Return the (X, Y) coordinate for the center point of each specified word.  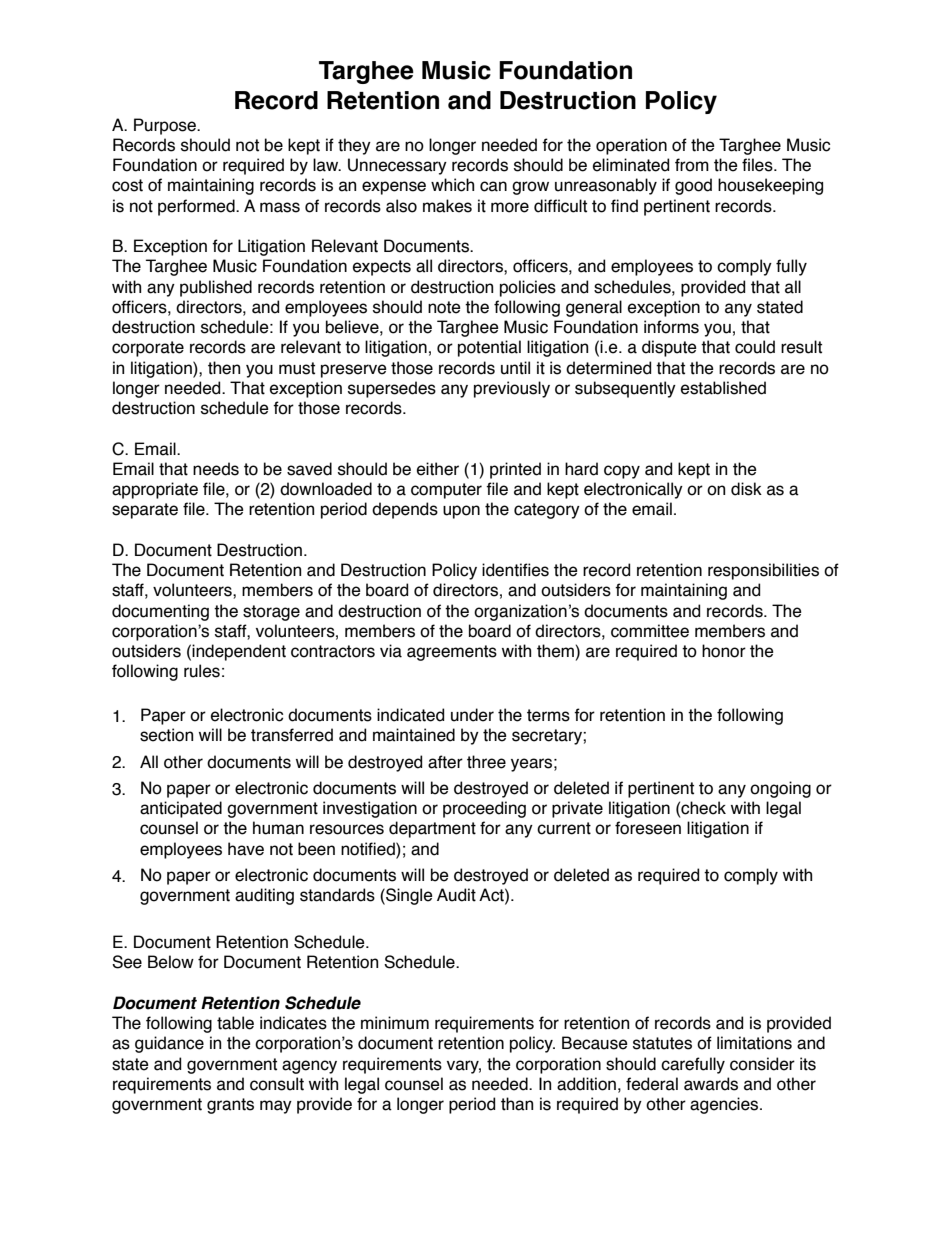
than (517, 1104)
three (486, 762)
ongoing (780, 789)
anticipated (181, 809)
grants (230, 1106)
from (692, 165)
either (438, 469)
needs (216, 469)
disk (746, 489)
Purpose (166, 126)
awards (711, 1084)
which (452, 185)
